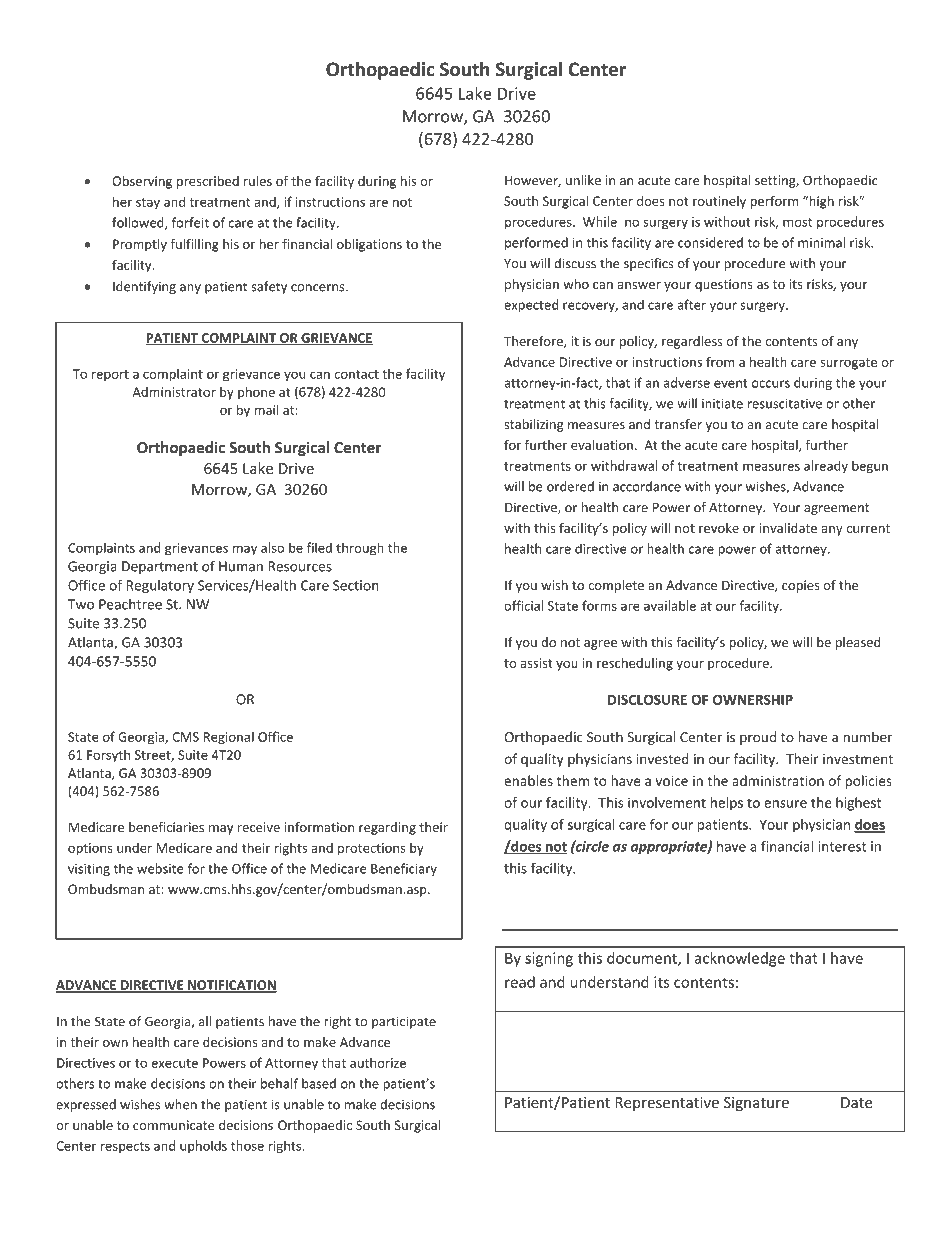  What do you see at coordinates (190, 222) in the image?
I see `forfeit` at bounding box center [190, 222].
